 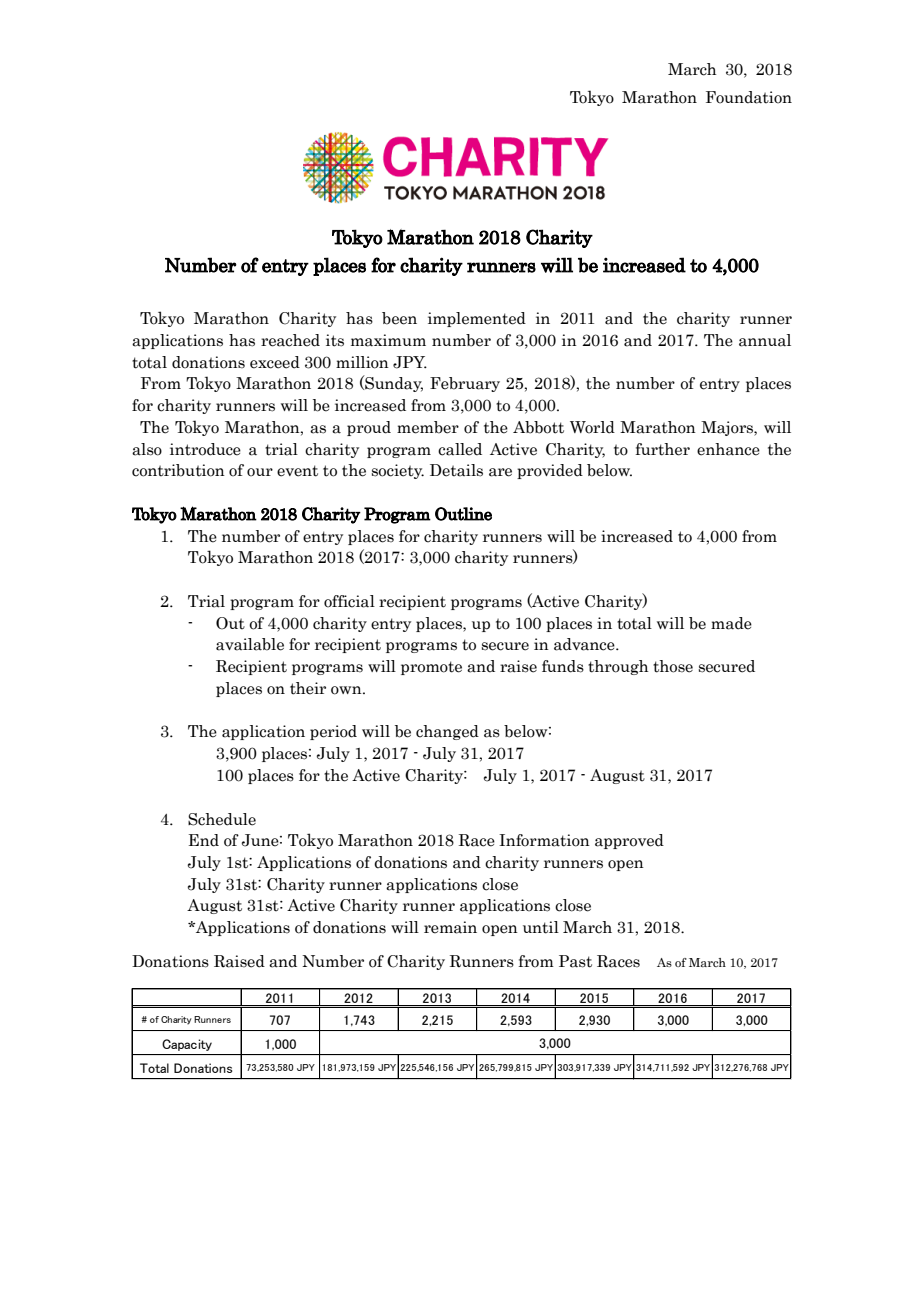 I want to click on implemented, so click(x=477, y=319).
